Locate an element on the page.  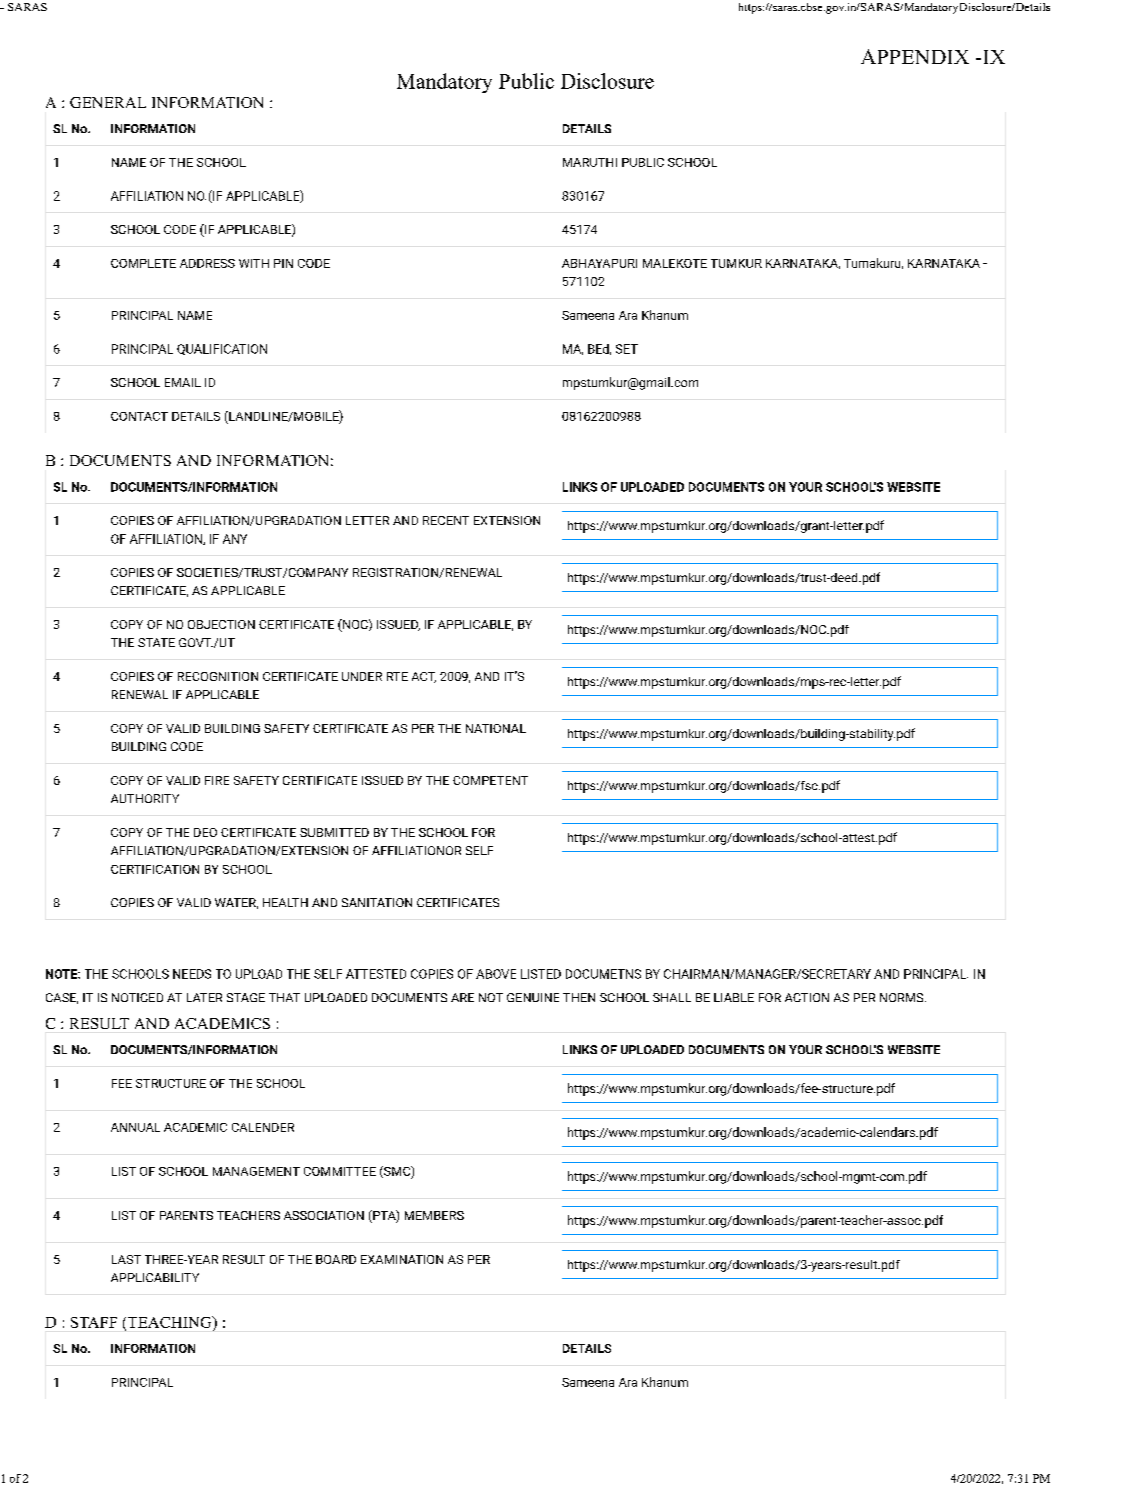
COMPETENT is located at coordinates (490, 780).
